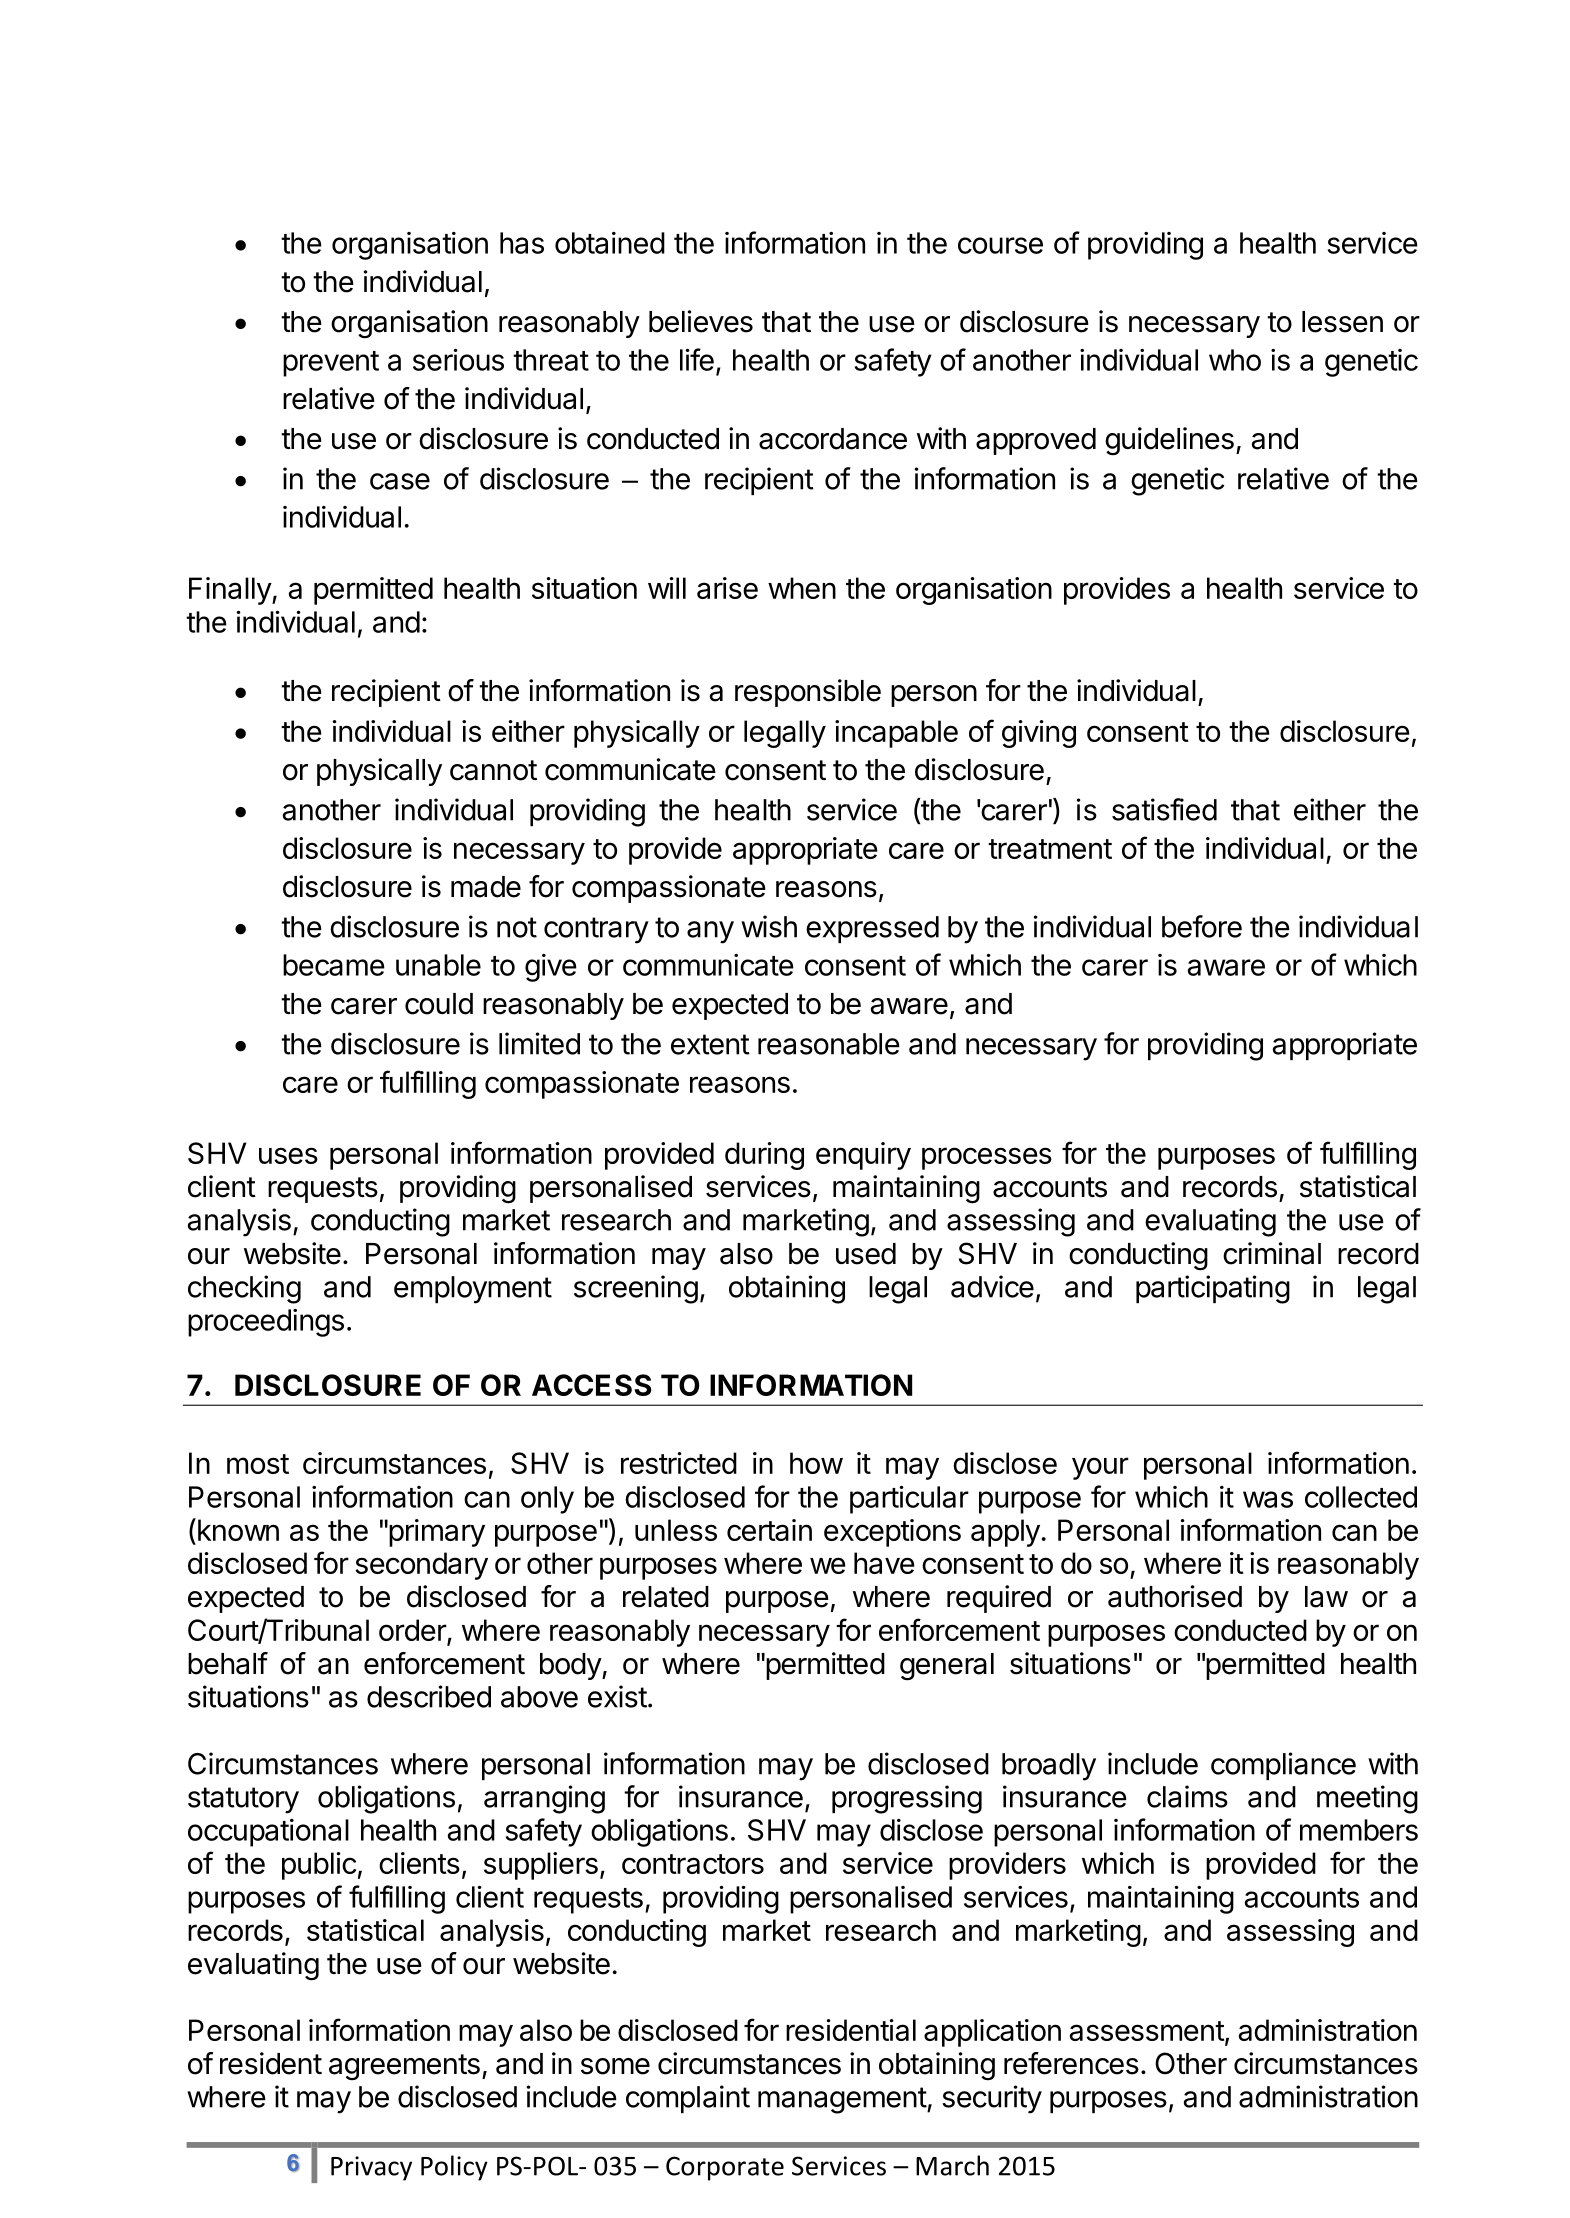 The height and width of the screenshot is (2218, 1570). What do you see at coordinates (331, 364) in the screenshot?
I see `prevent` at bounding box center [331, 364].
